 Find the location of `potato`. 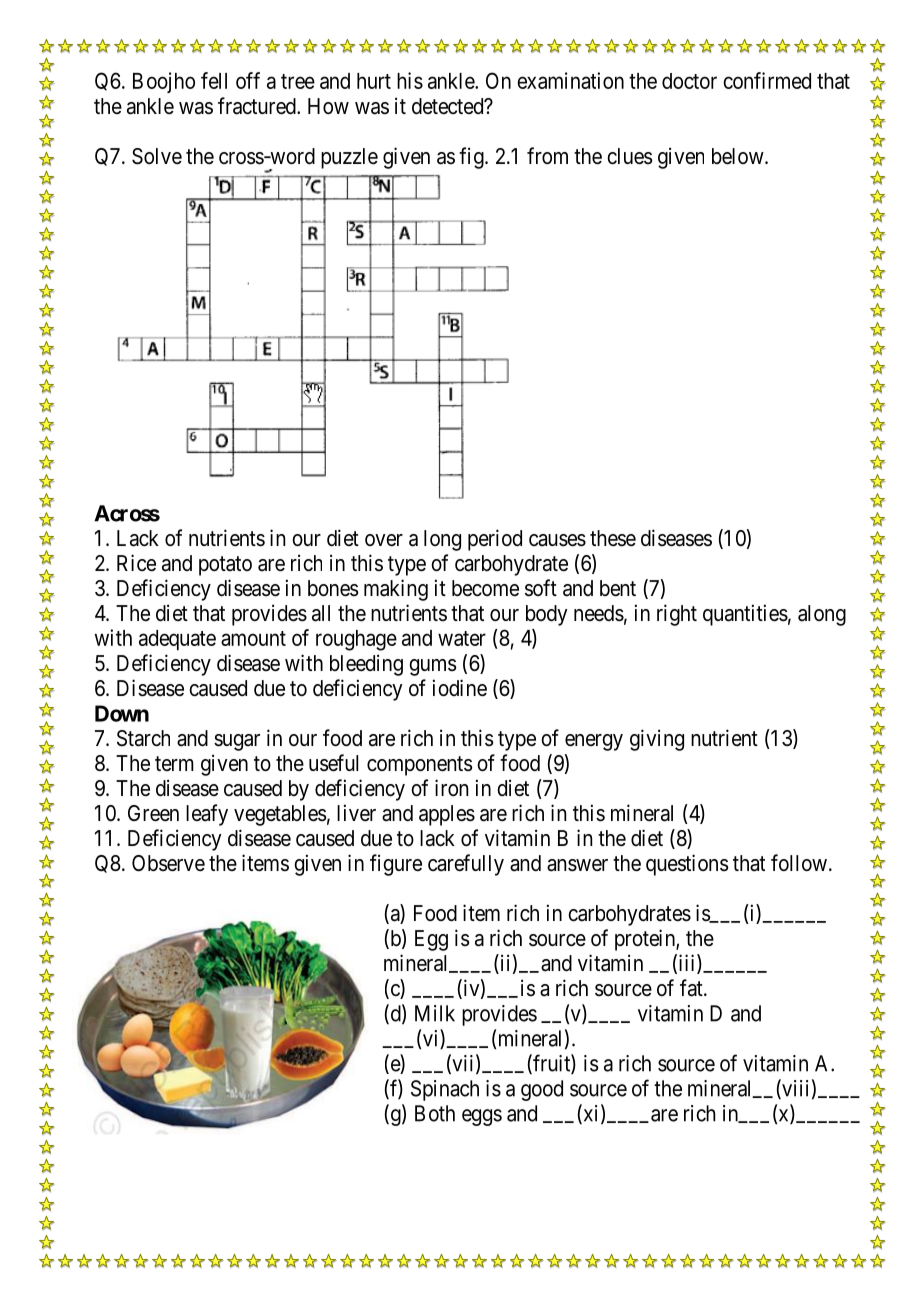

potato is located at coordinates (225, 566).
